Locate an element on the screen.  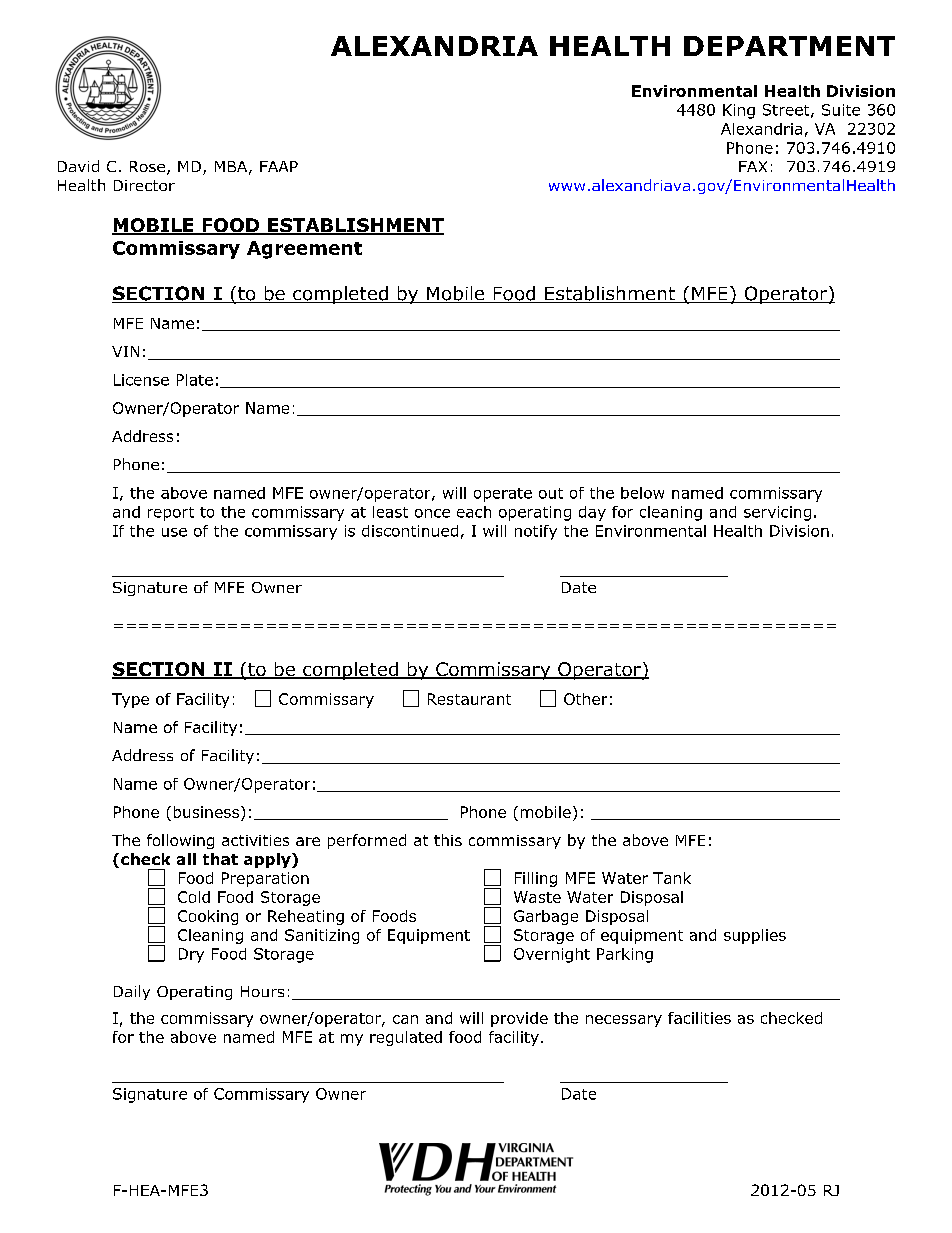
Rose is located at coordinates (147, 166).
